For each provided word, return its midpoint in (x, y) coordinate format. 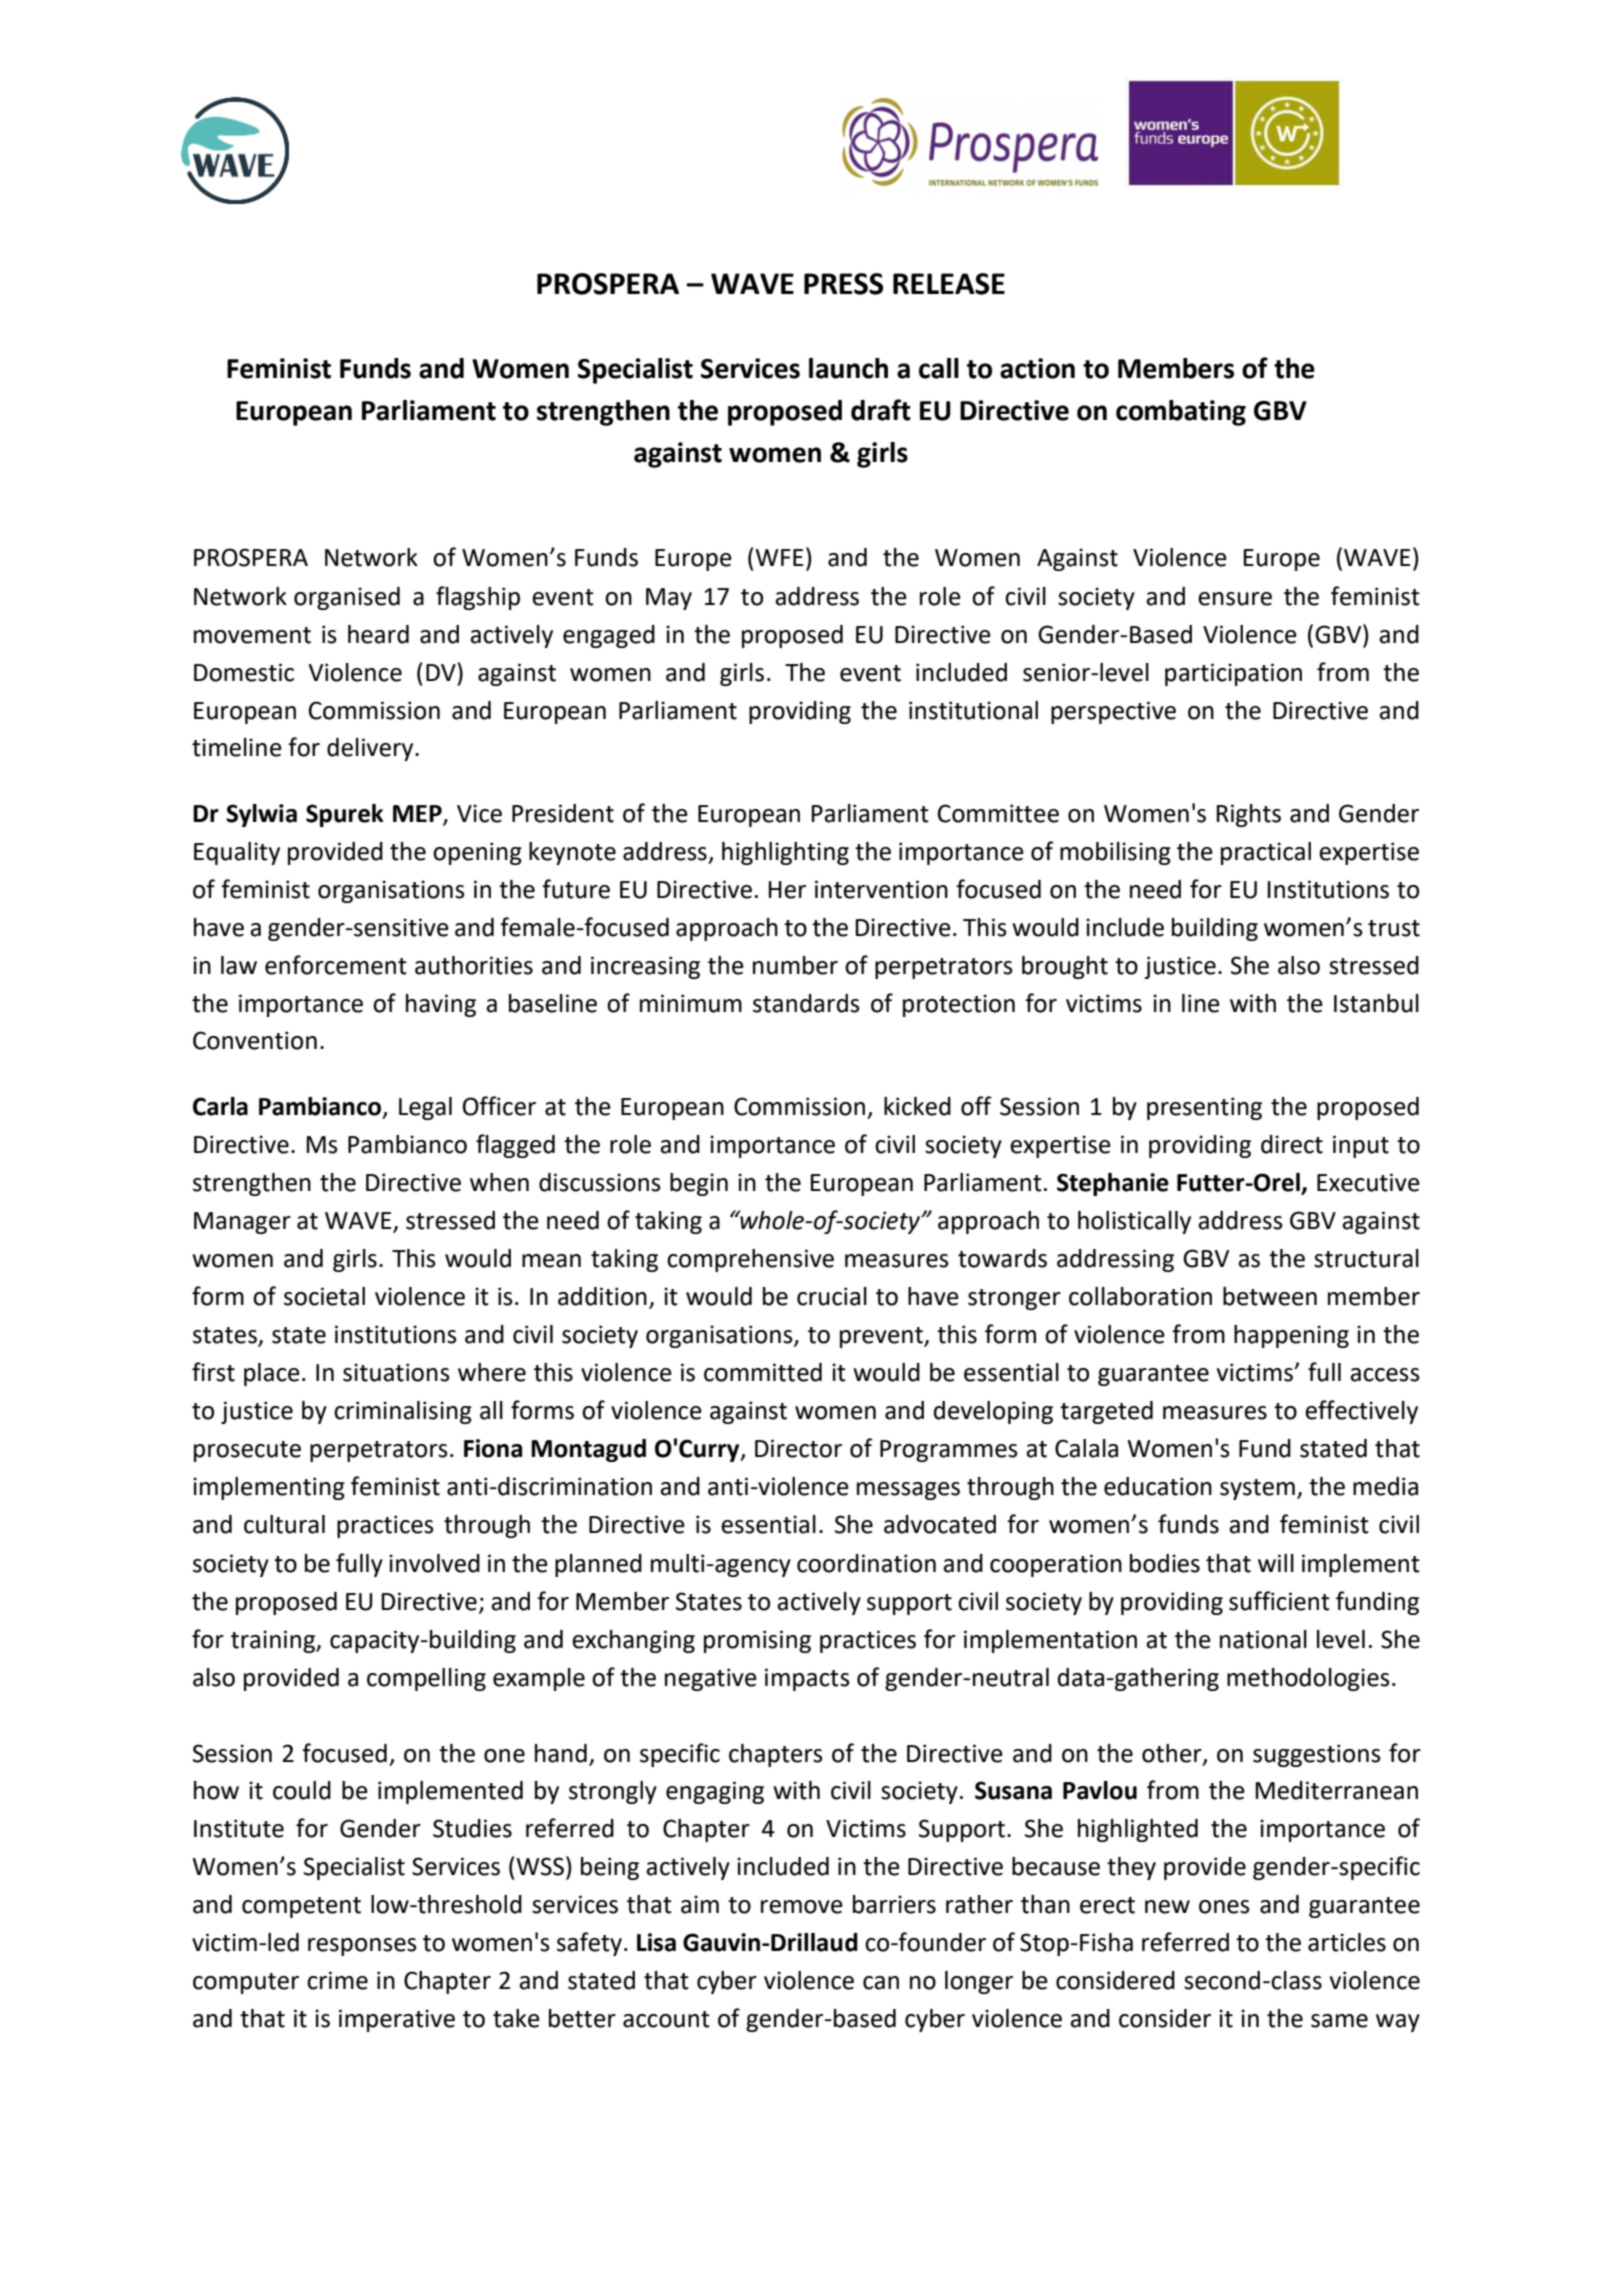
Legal (425, 1108)
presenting (1204, 1108)
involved (434, 1563)
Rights (1248, 815)
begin (699, 1184)
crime (337, 1980)
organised (347, 598)
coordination (866, 1563)
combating (1181, 413)
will (1276, 1563)
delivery (371, 749)
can (881, 1983)
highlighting (785, 853)
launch (848, 368)
